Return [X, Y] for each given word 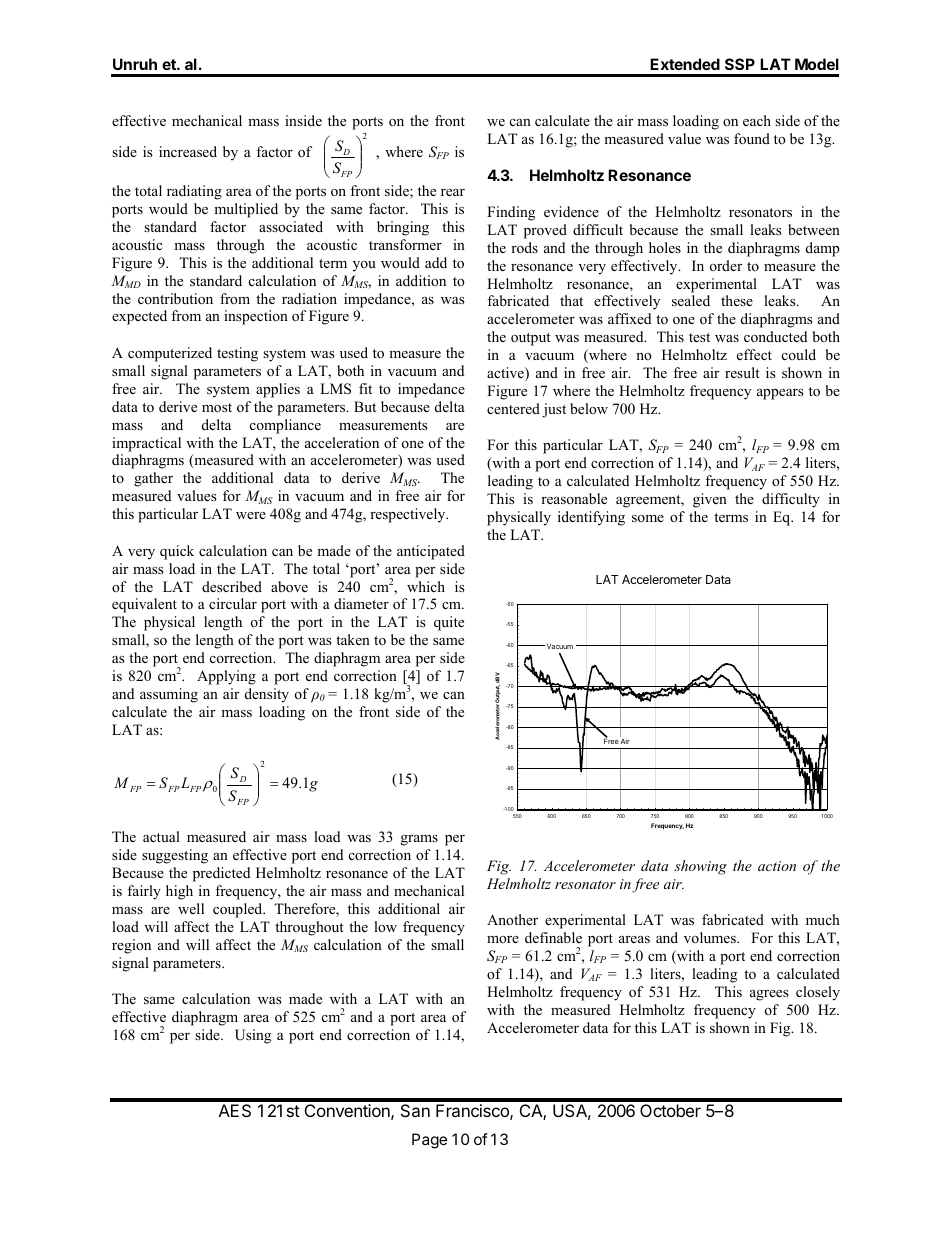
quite [449, 623]
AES [235, 1110]
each [757, 120]
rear [453, 192]
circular [233, 603]
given [710, 500]
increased [188, 151]
